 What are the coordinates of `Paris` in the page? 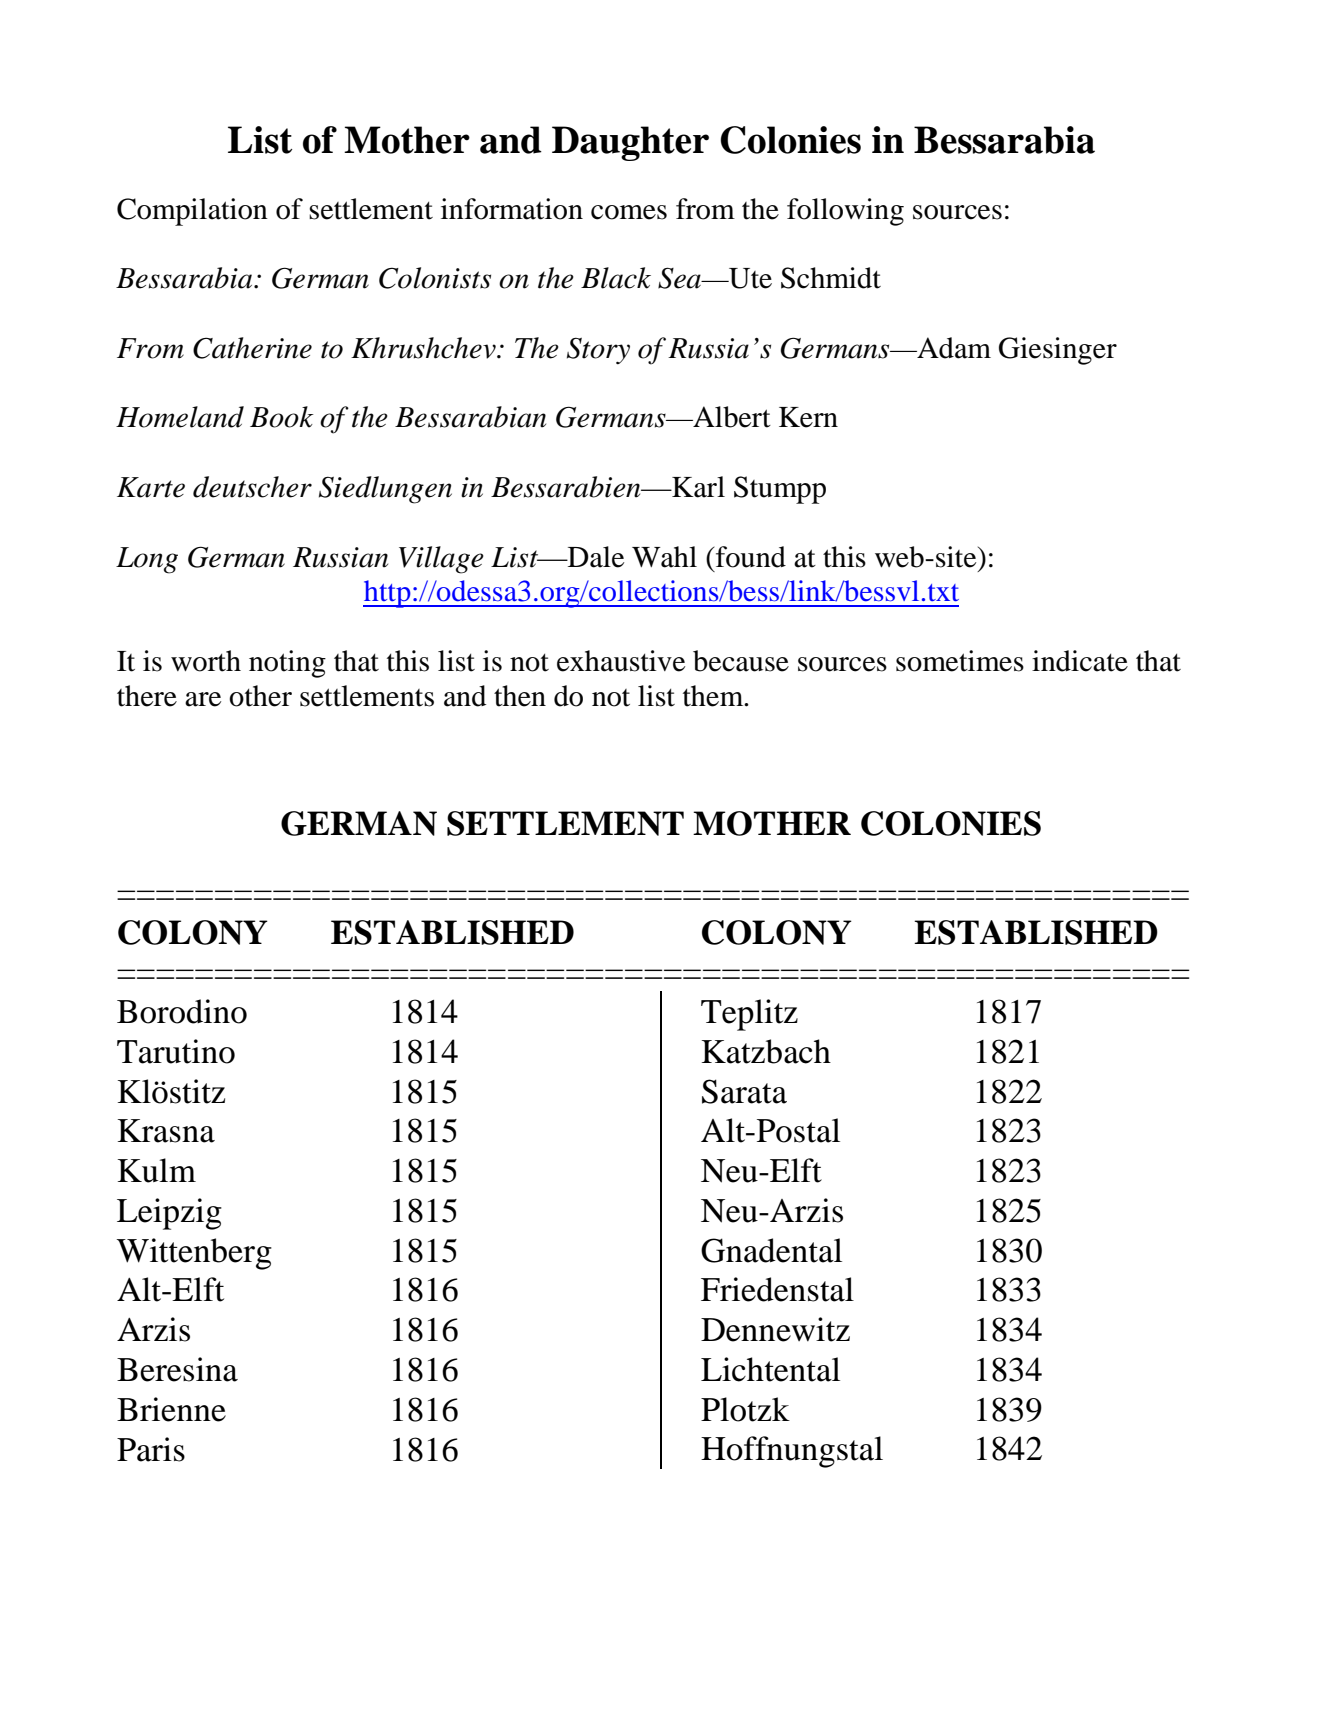 It's located at (151, 1449).
